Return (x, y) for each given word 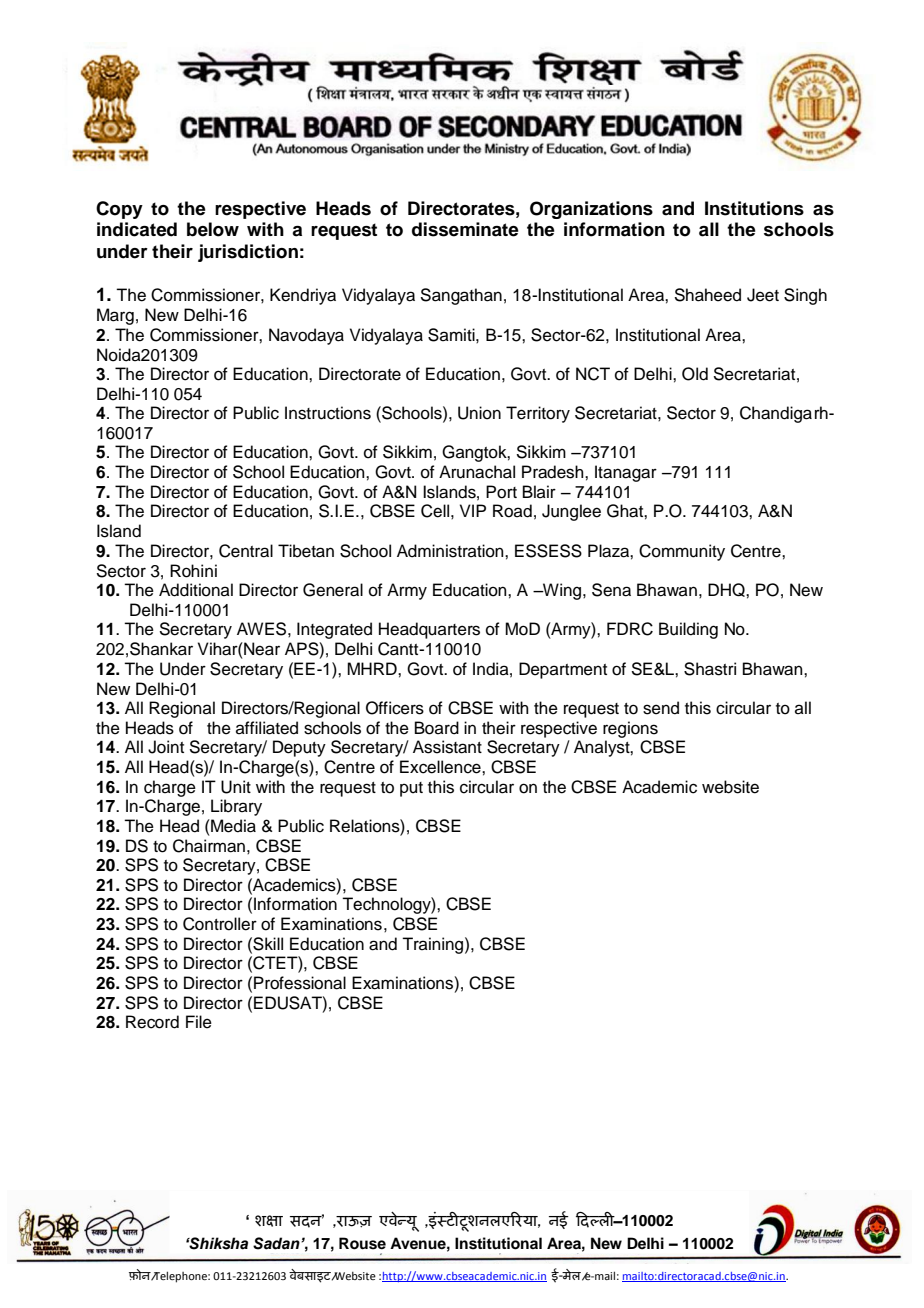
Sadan (277, 1243)
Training (432, 945)
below (213, 229)
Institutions (754, 208)
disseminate (465, 229)
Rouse (362, 1243)
